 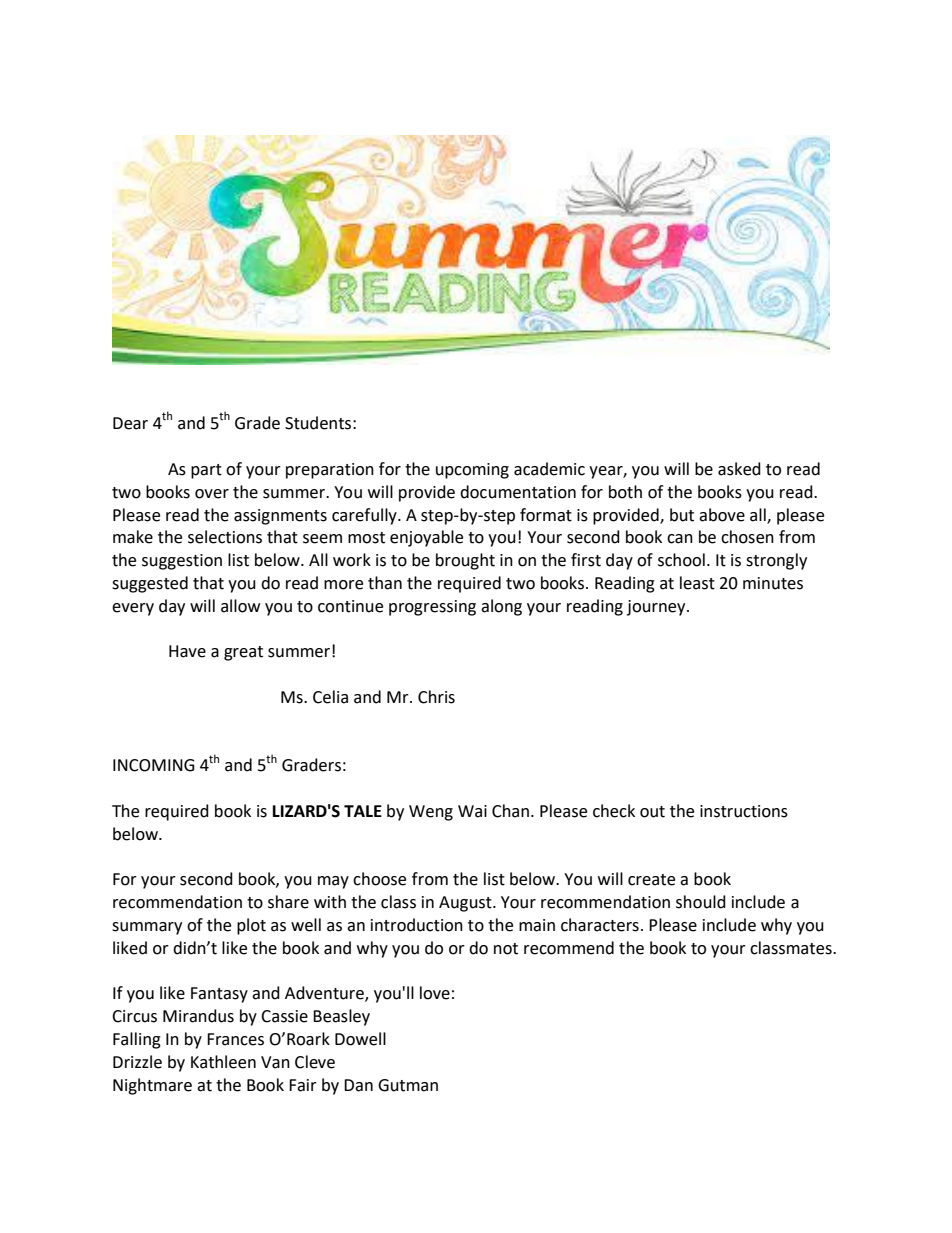 What do you see at coordinates (701, 902) in the screenshot?
I see `should` at bounding box center [701, 902].
